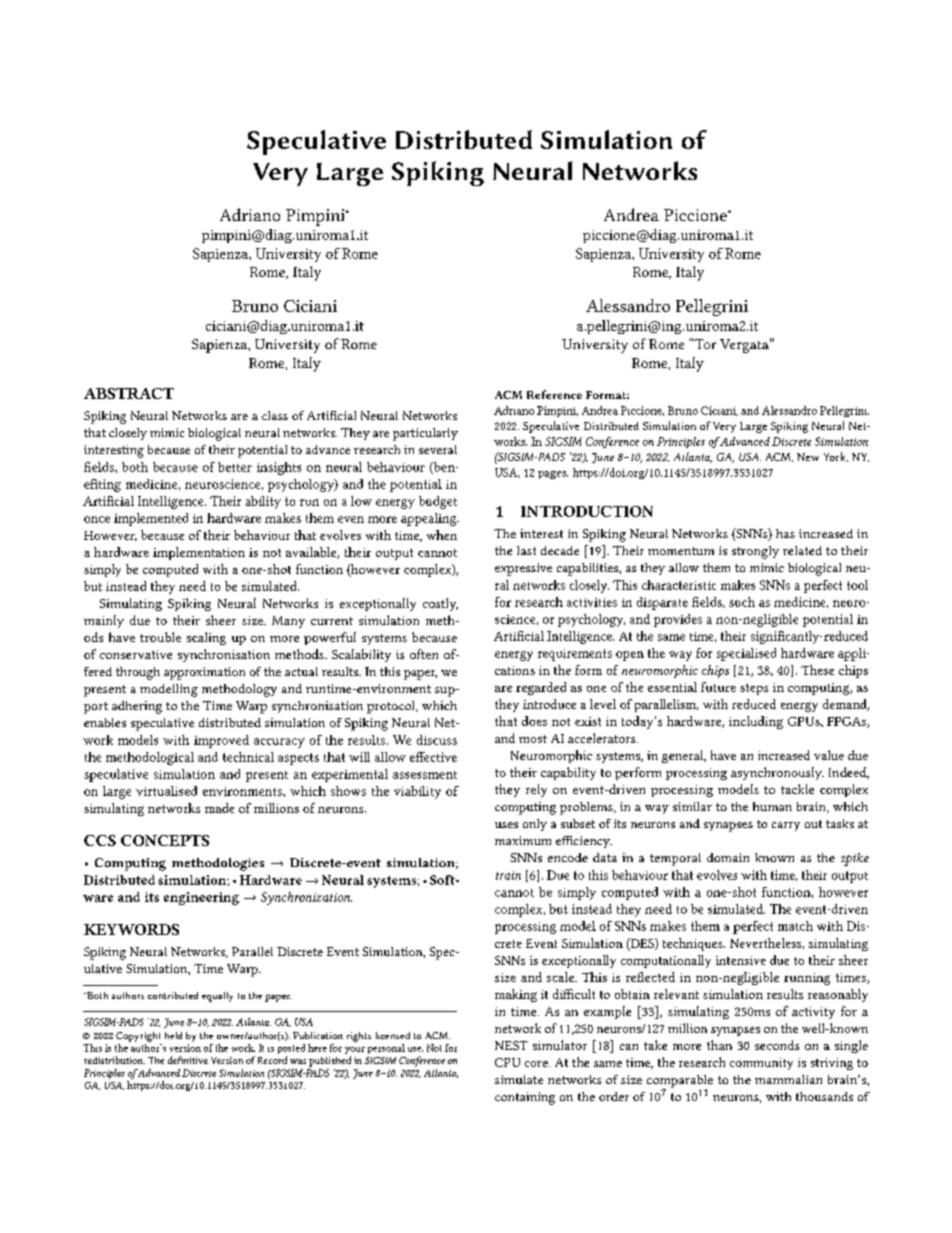  Describe the element at coordinates (221, 741) in the page. I see `improved` at that location.
